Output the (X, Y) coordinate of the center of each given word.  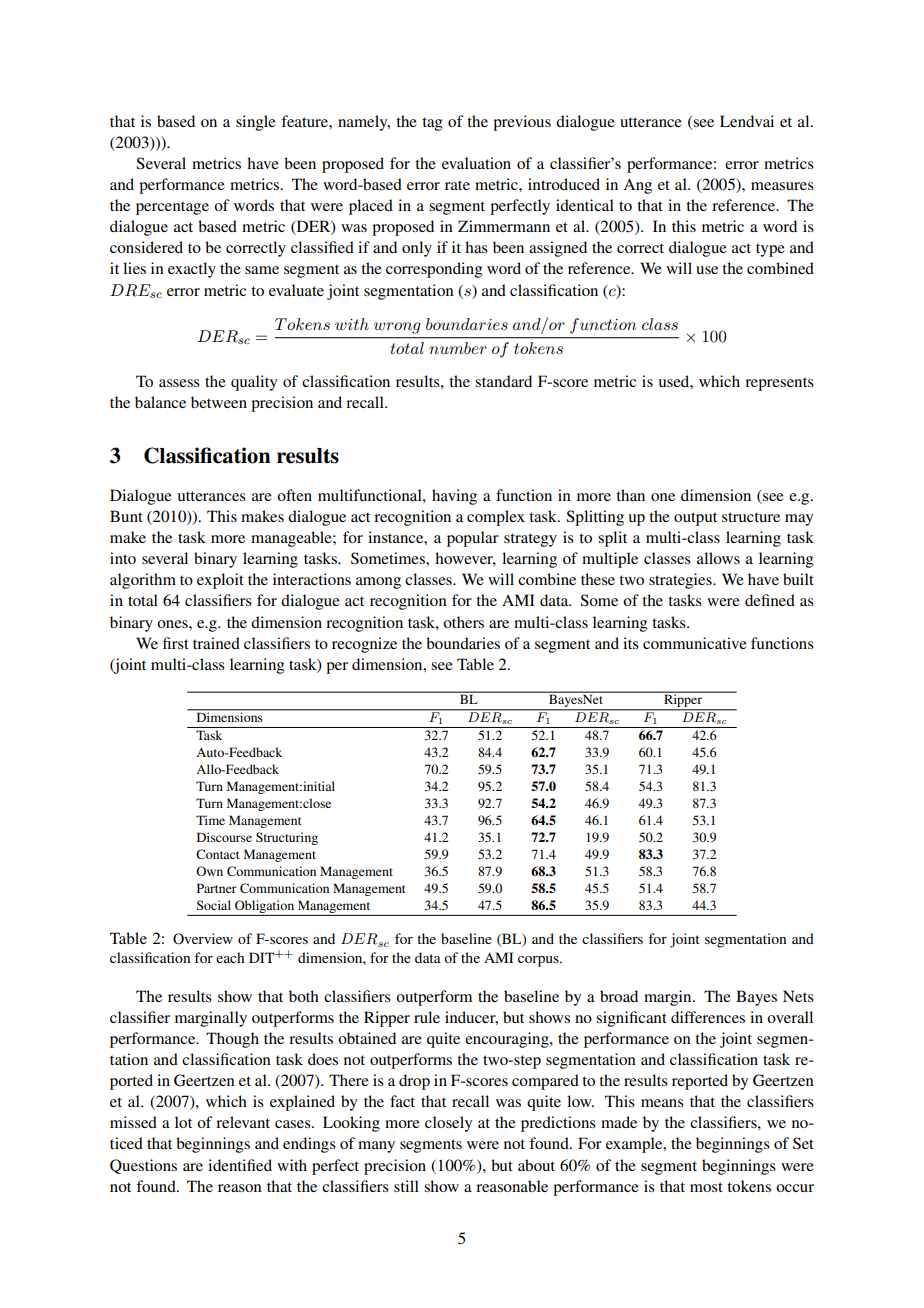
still (406, 1186)
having (454, 497)
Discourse (224, 837)
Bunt (126, 516)
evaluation (476, 163)
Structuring (287, 838)
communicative (695, 643)
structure (751, 517)
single (256, 123)
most (706, 1187)
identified (240, 1165)
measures (782, 186)
